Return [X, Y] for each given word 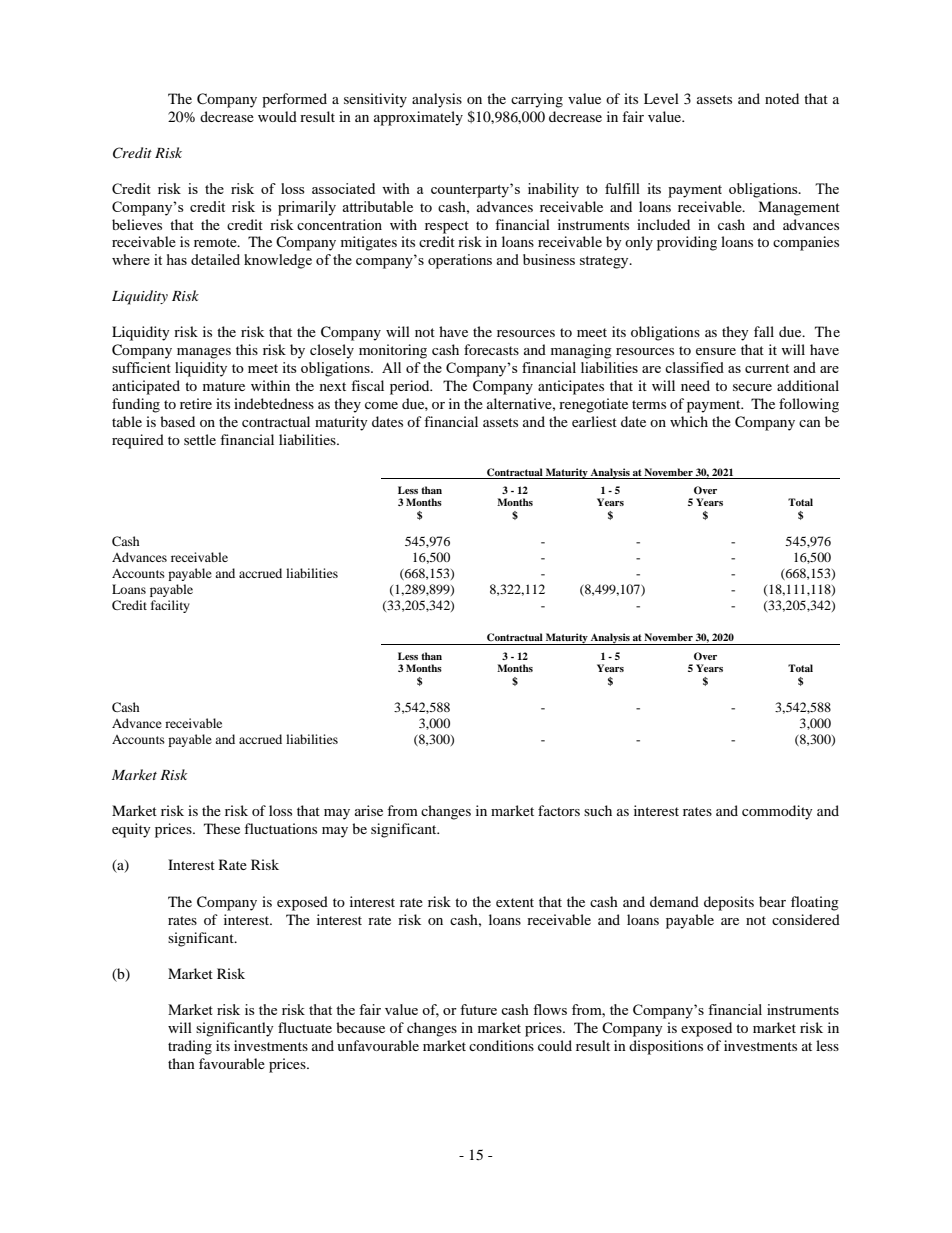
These [222, 828]
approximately [418, 118]
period [411, 387]
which [689, 421]
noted [782, 98]
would [277, 116]
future [478, 1009]
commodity [777, 812]
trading [190, 1047]
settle [200, 439]
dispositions [666, 1047]
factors [559, 810]
